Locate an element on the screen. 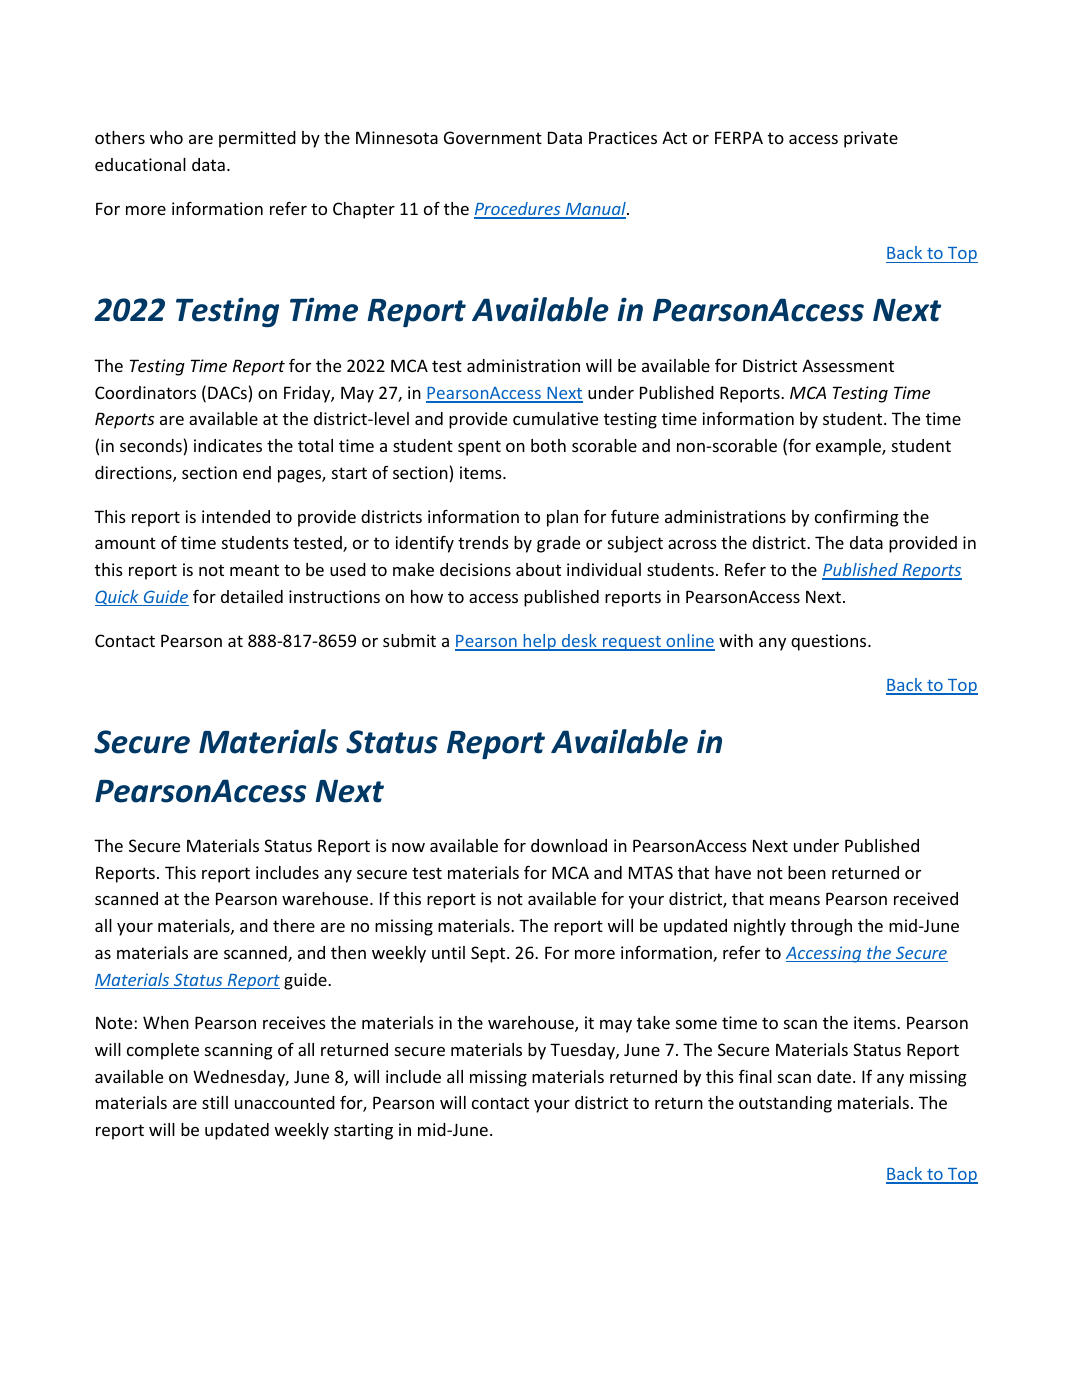 This screenshot has height=1388, width=1072. Government is located at coordinates (493, 137).
